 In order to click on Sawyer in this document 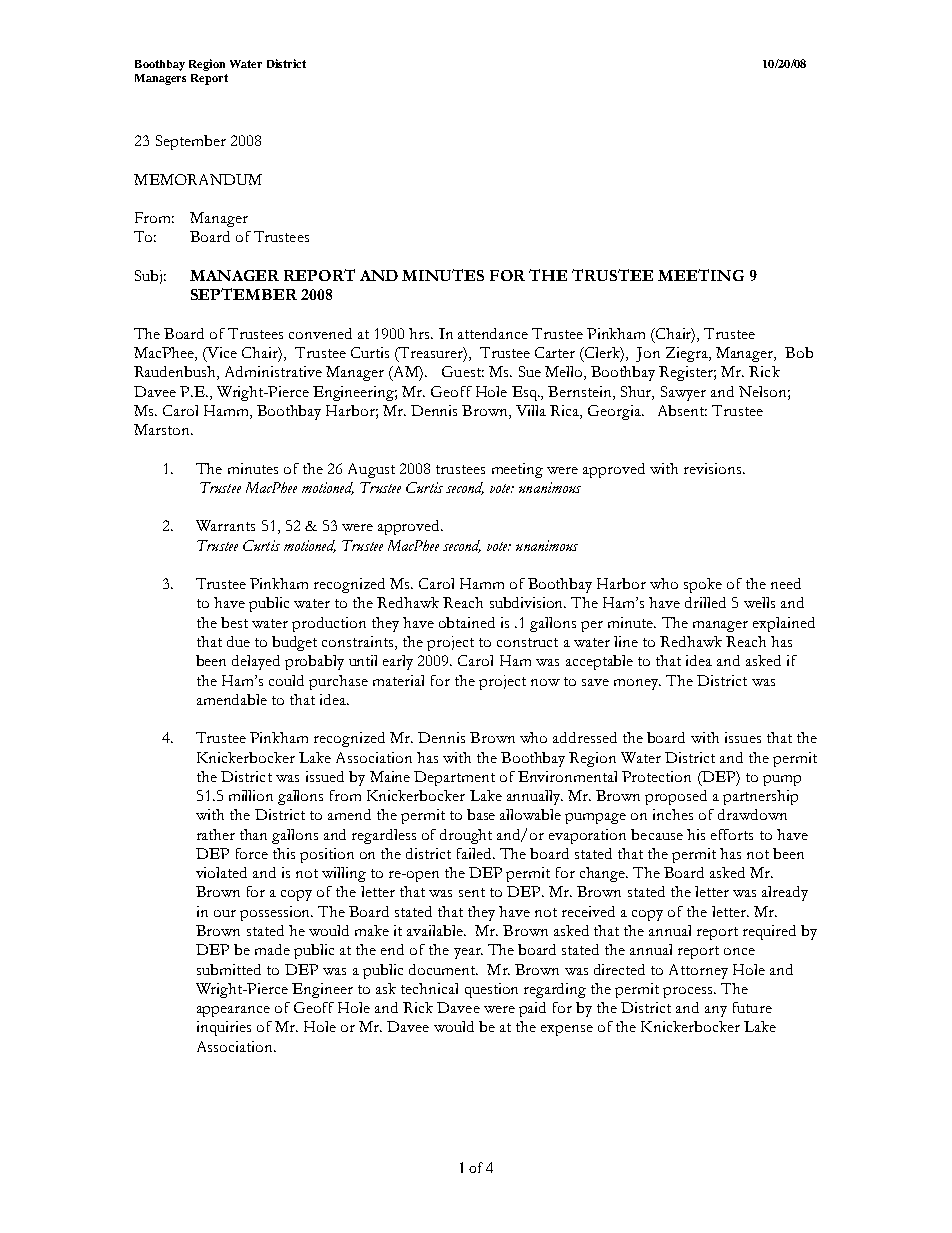, I will do `click(683, 393)`.
